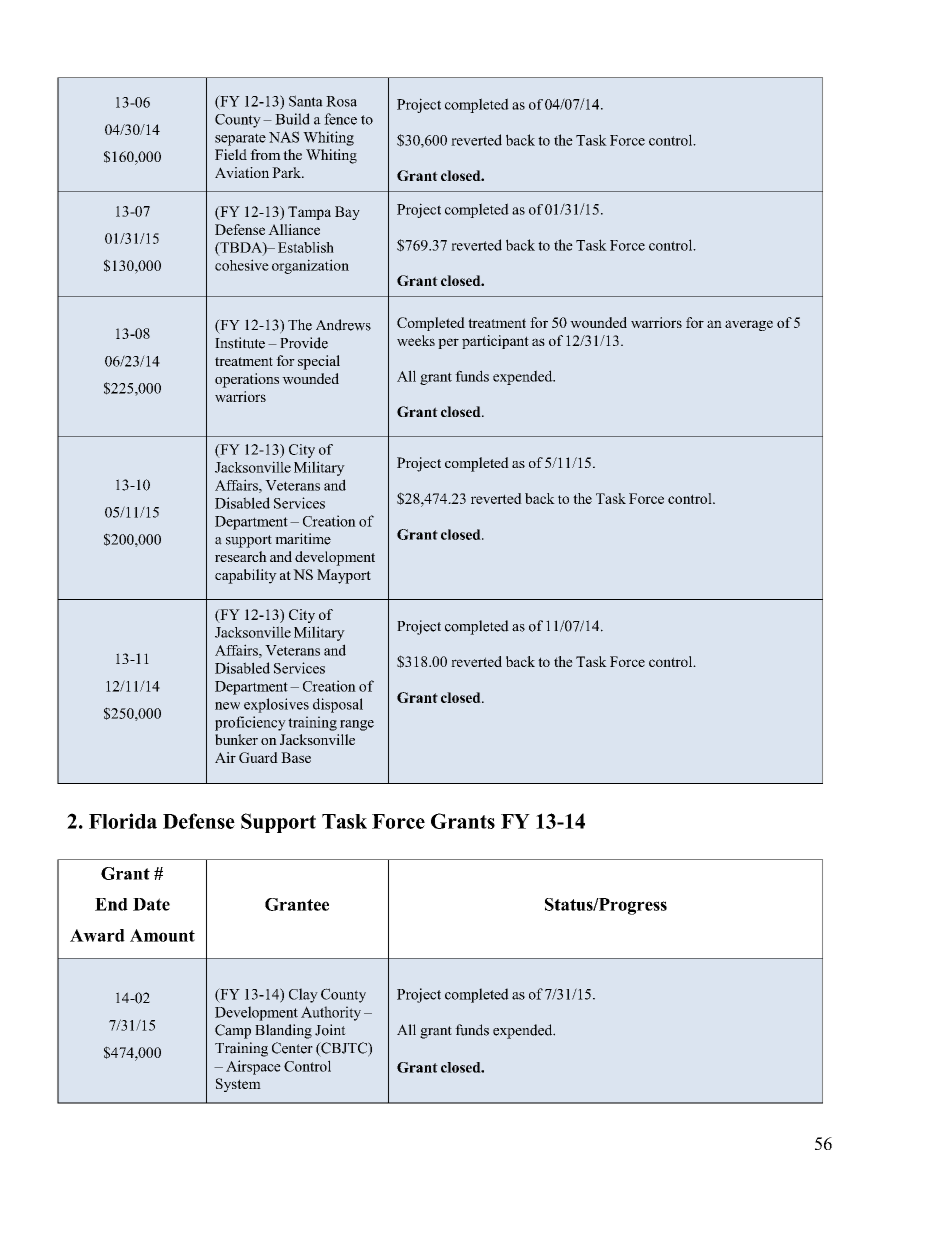 Image resolution: width=952 pixels, height=1233 pixels. What do you see at coordinates (340, 119) in the screenshot?
I see `fence` at bounding box center [340, 119].
